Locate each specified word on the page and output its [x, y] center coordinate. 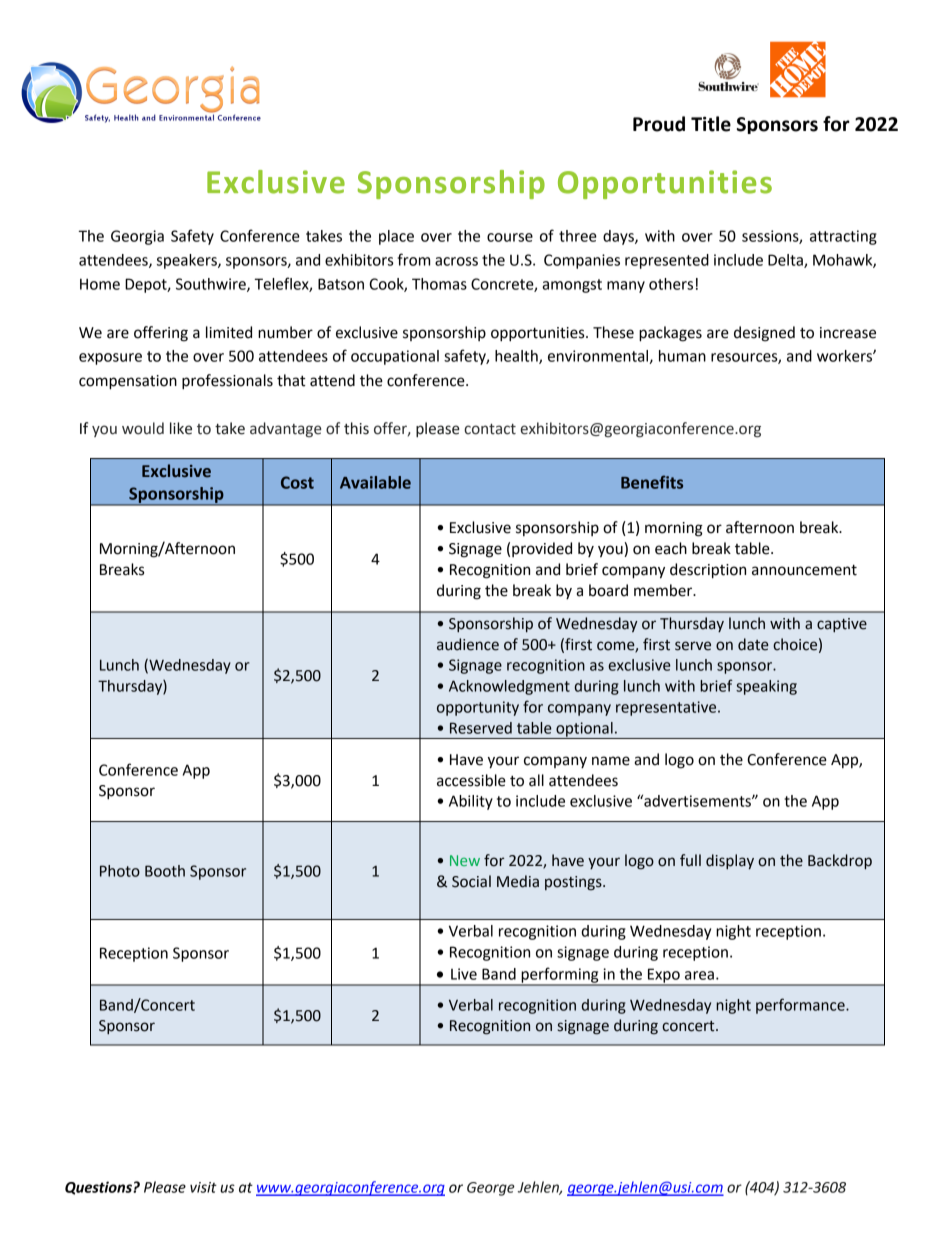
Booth [165, 871]
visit [203, 1187]
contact [490, 429]
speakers [188, 261]
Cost [297, 482]
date [753, 644]
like [181, 428]
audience [468, 644]
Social [471, 881]
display [730, 861]
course [510, 237]
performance [801, 1006]
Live [464, 974]
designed [764, 334]
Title [711, 124]
